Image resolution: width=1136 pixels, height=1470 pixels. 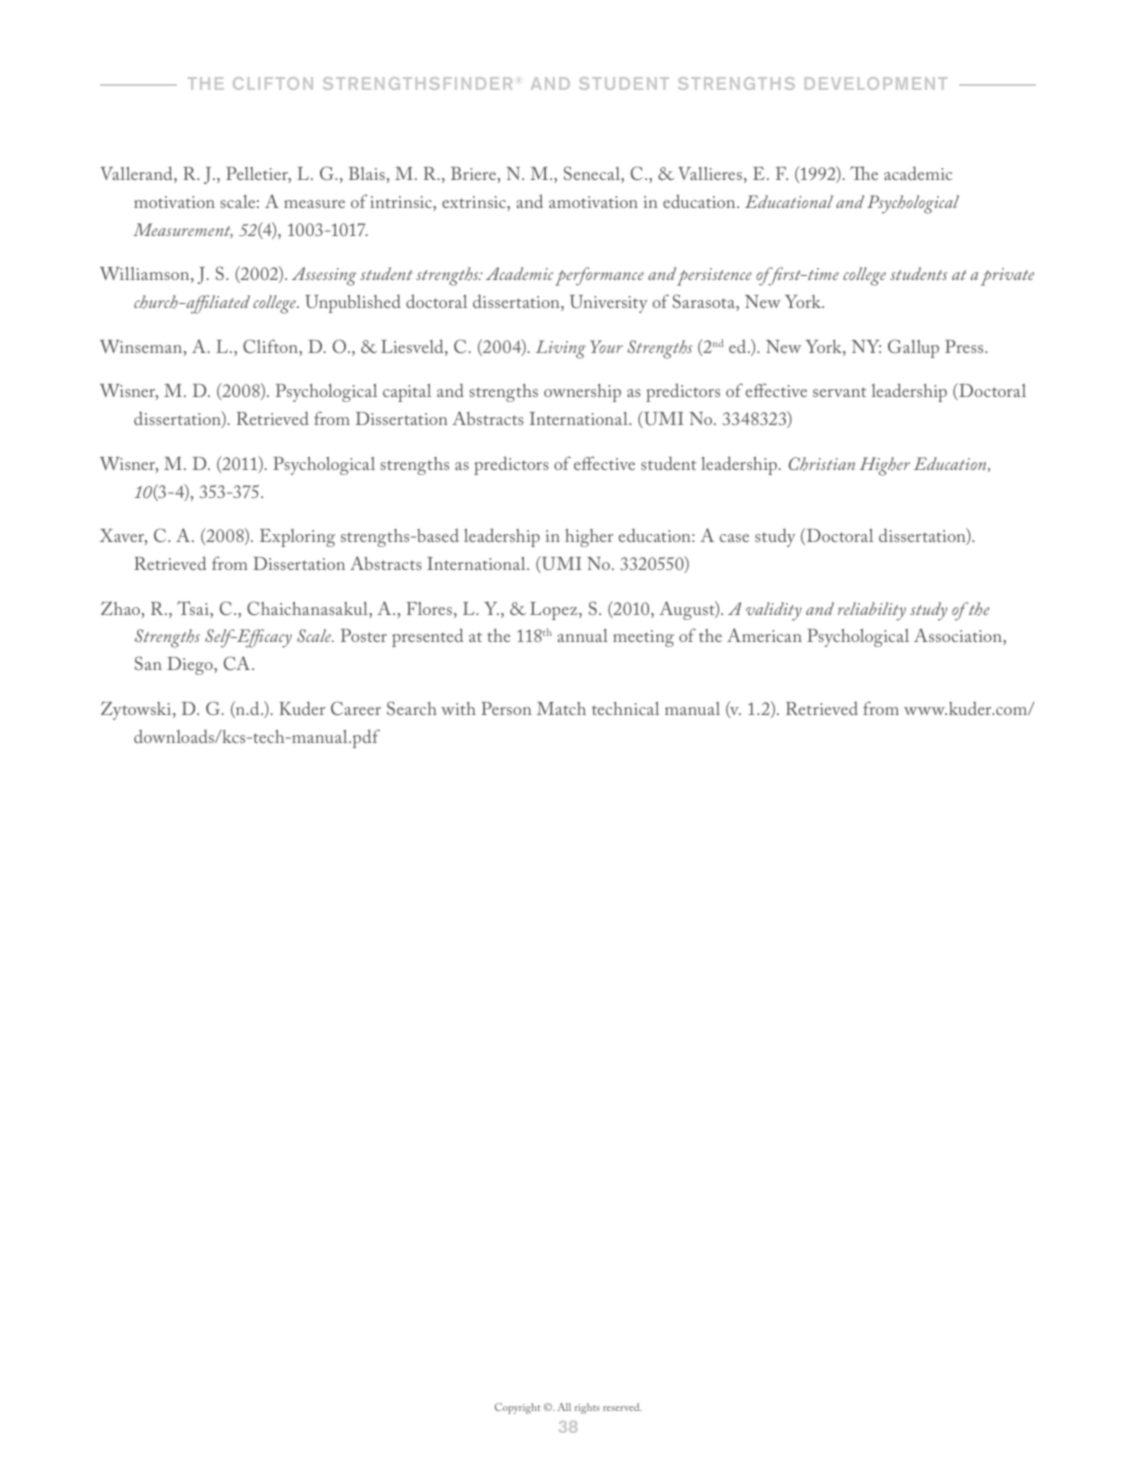 I want to click on Career, so click(x=356, y=708).
